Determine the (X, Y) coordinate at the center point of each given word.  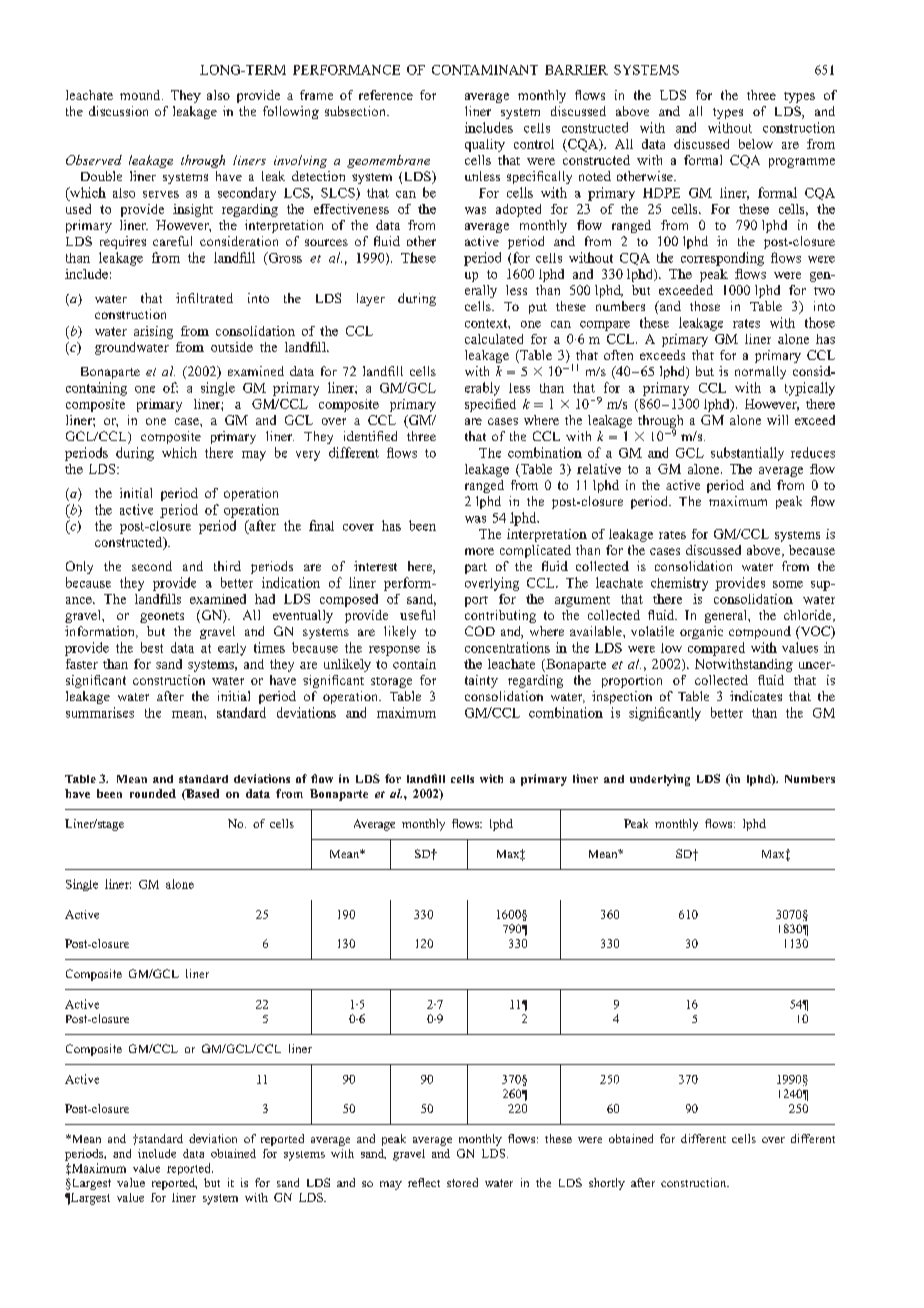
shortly (607, 1184)
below (756, 144)
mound (141, 95)
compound (760, 632)
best (152, 647)
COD (480, 631)
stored (462, 1182)
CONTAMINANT (485, 70)
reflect (424, 1182)
